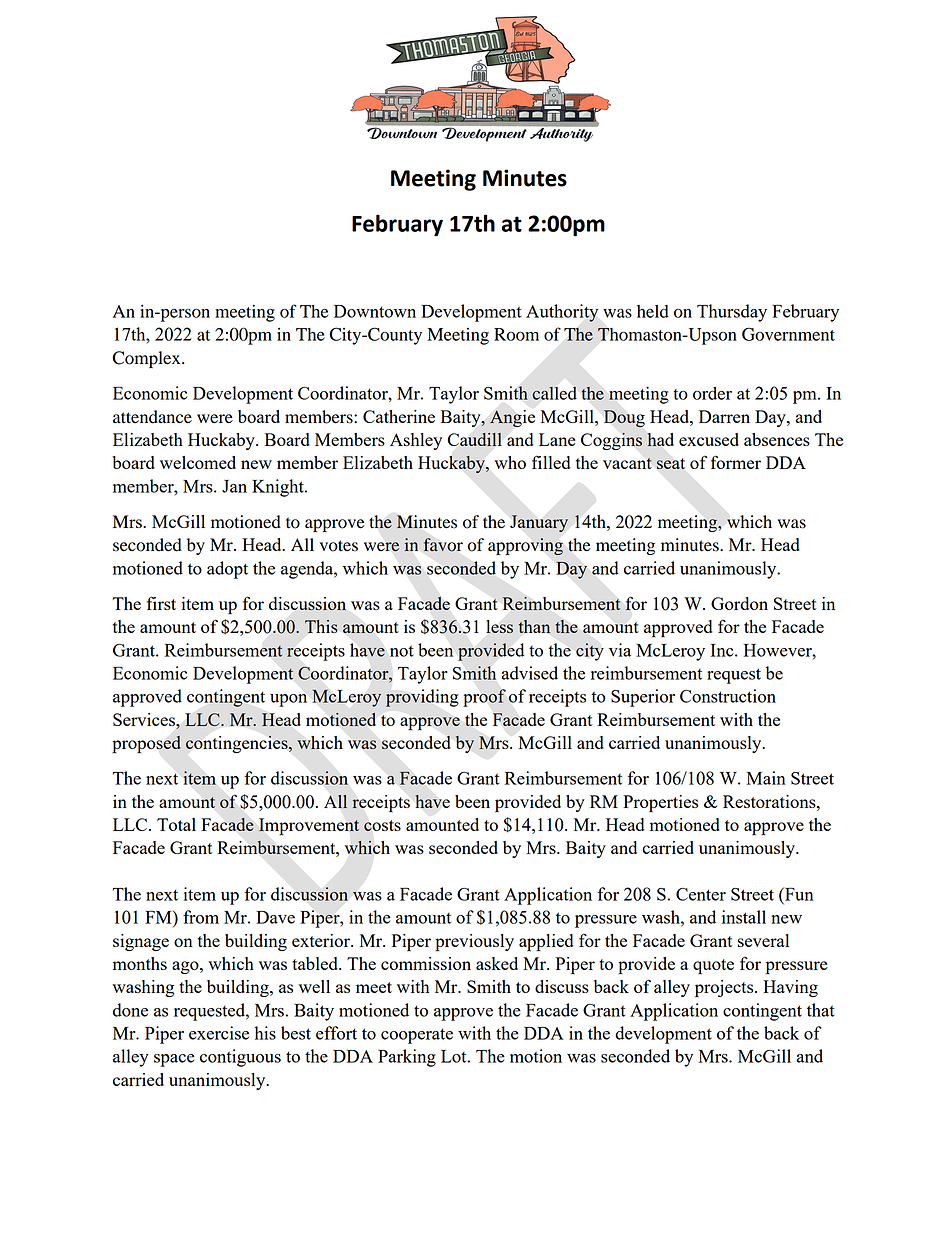  I want to click on costs, so click(382, 825).
